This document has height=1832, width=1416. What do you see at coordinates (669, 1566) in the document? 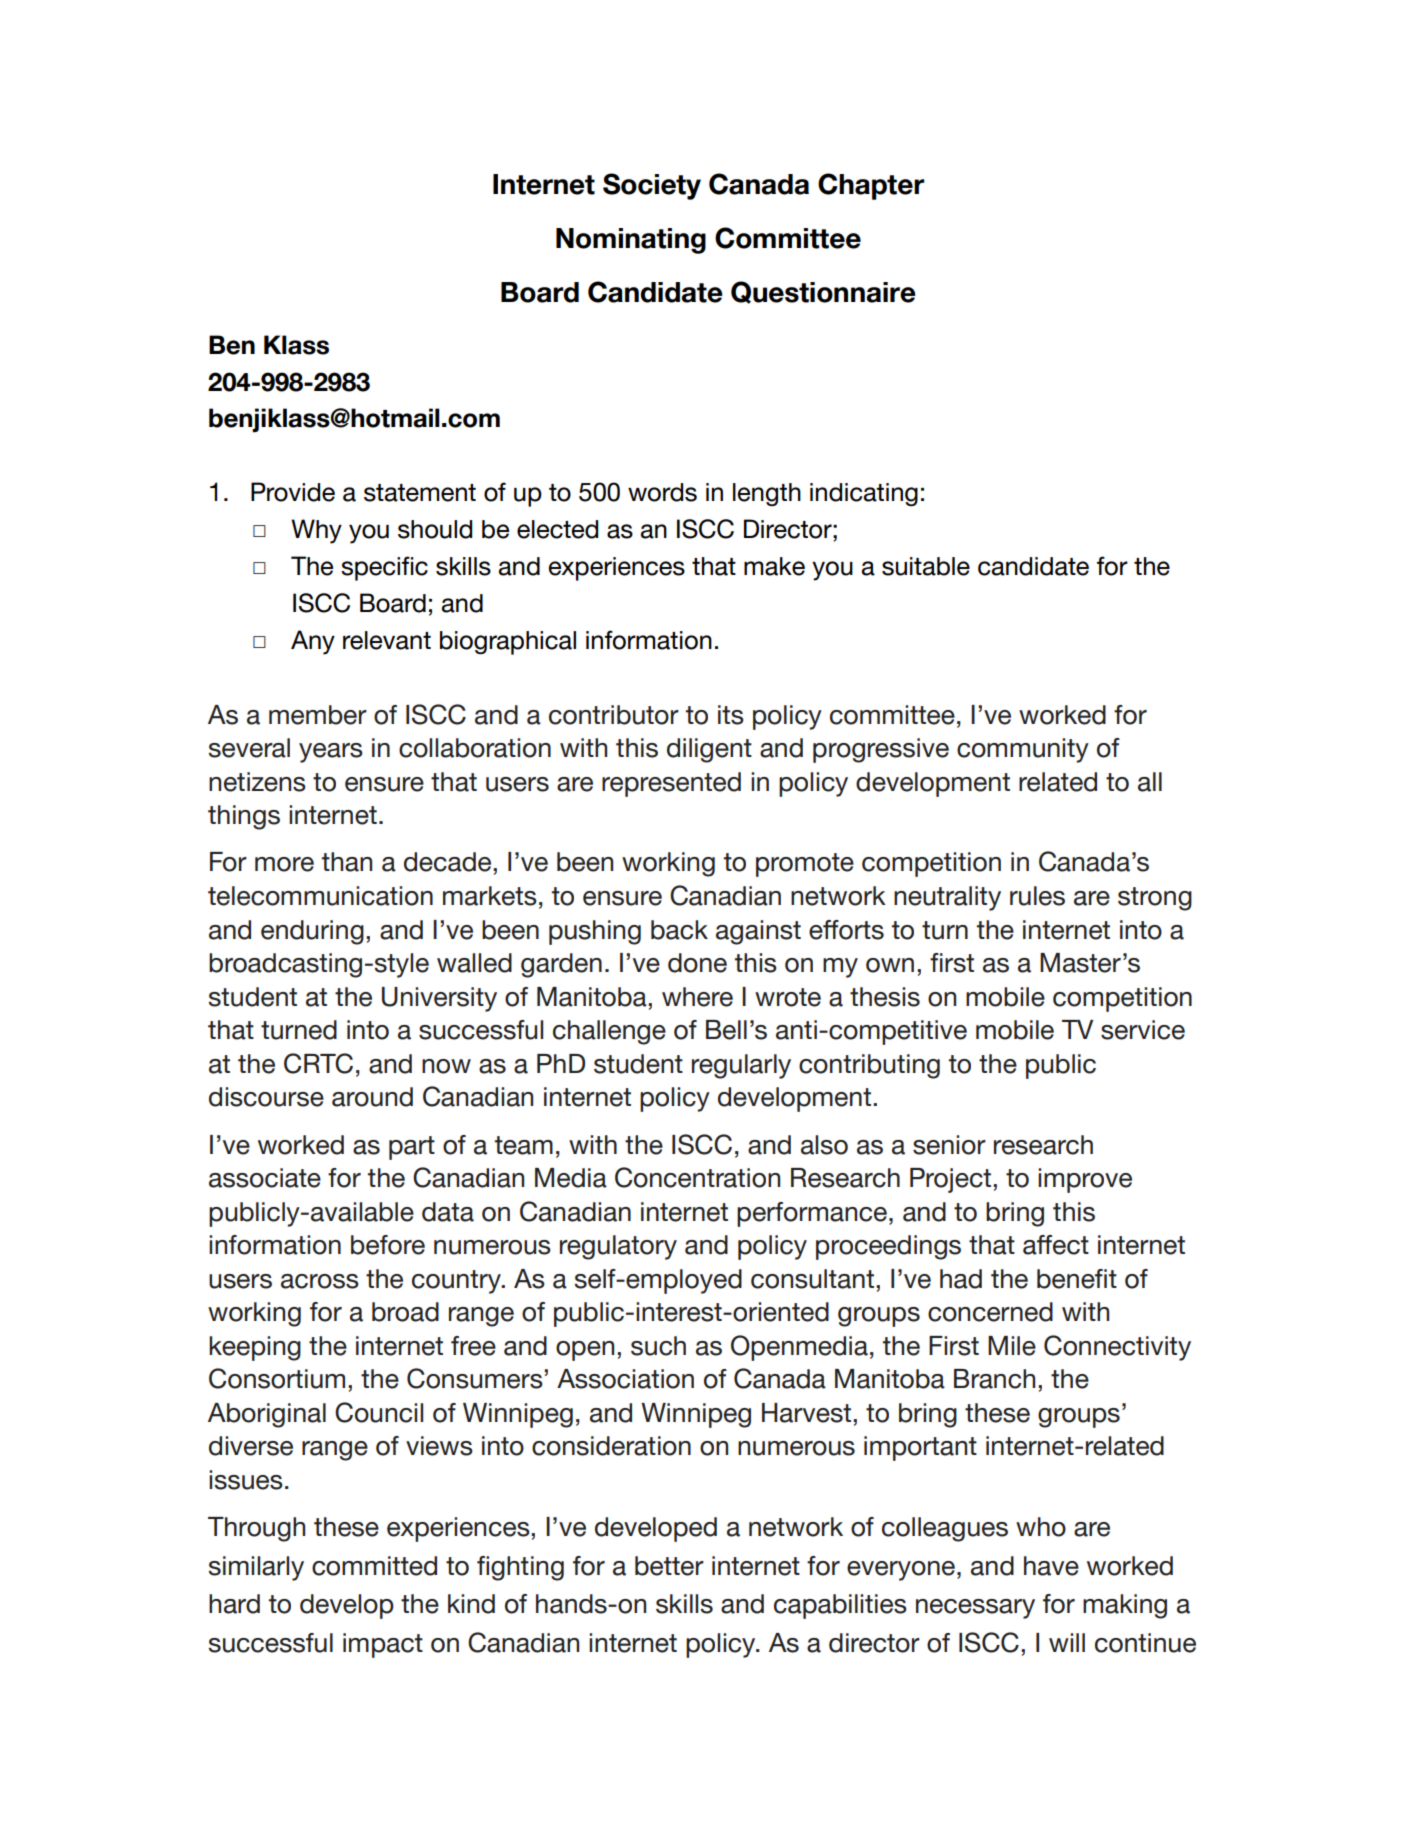
I see `better` at bounding box center [669, 1566].
